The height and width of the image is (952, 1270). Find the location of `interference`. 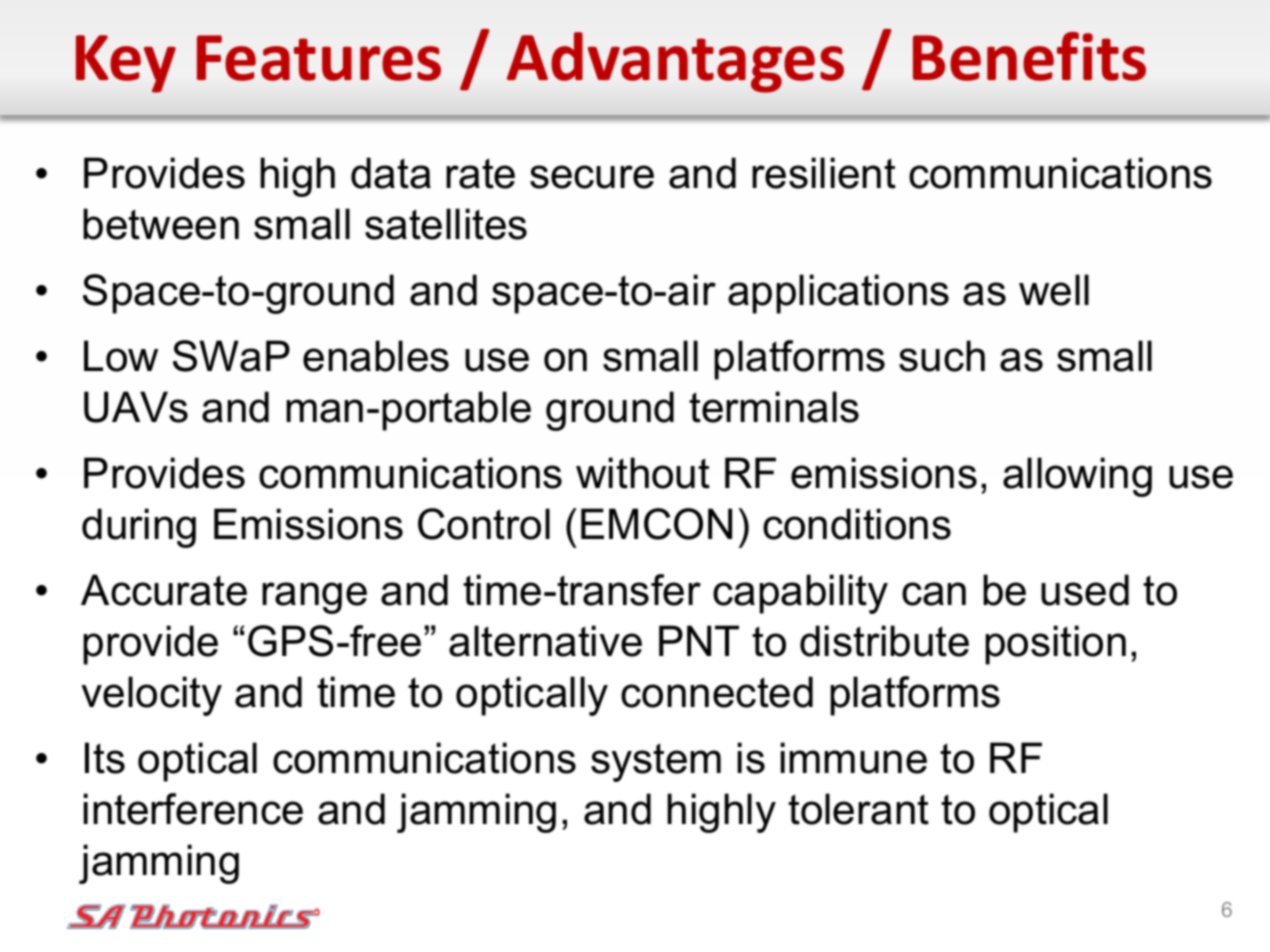

interference is located at coordinates (193, 809).
